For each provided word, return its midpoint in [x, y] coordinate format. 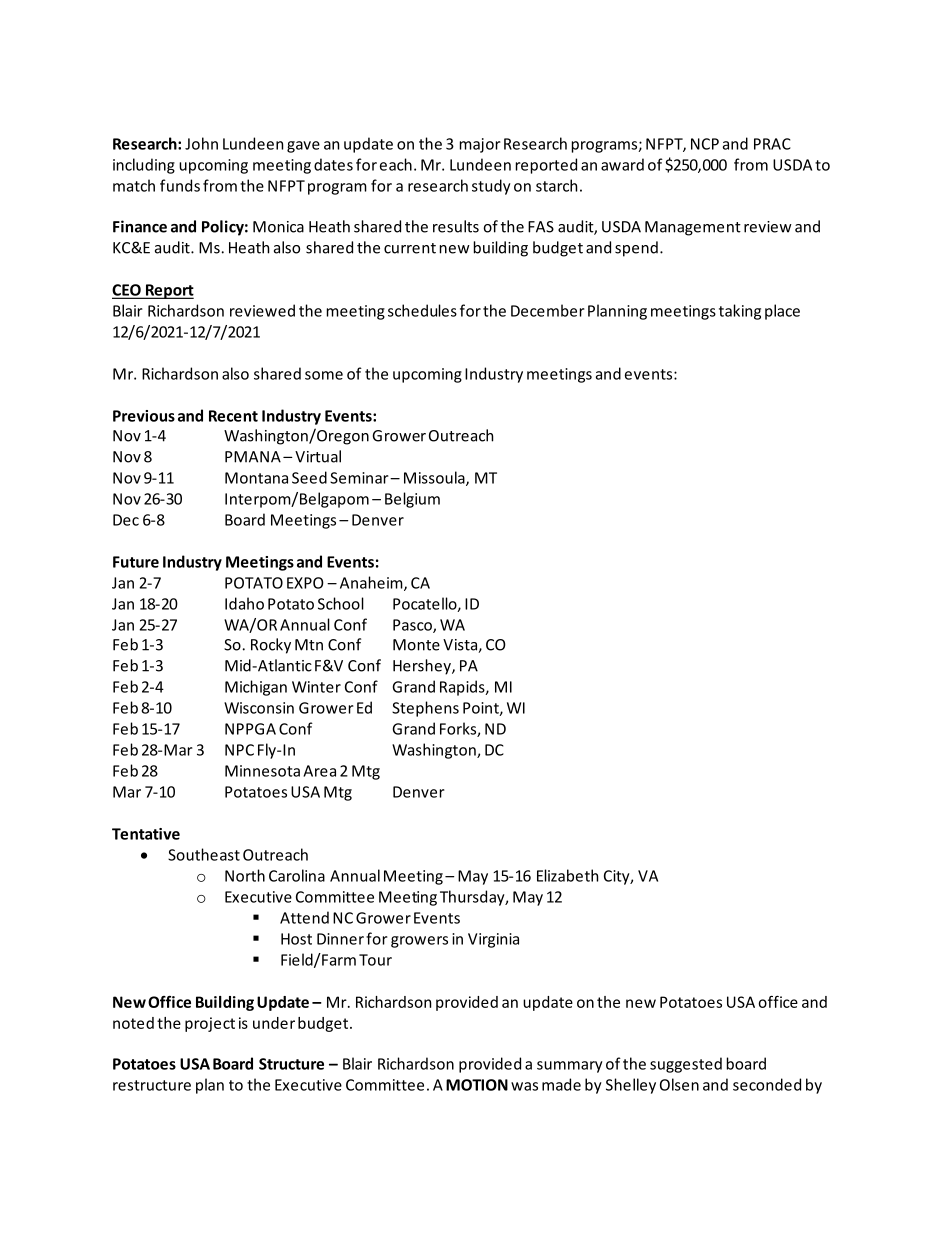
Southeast [204, 854]
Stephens [425, 709]
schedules [422, 310]
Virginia [493, 940]
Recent [233, 416]
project [210, 1024]
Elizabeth [567, 875]
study [491, 187]
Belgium [412, 500]
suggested [686, 1065]
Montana [256, 478]
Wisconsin [259, 708]
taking [740, 312]
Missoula [435, 478]
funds [180, 185]
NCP [705, 144]
